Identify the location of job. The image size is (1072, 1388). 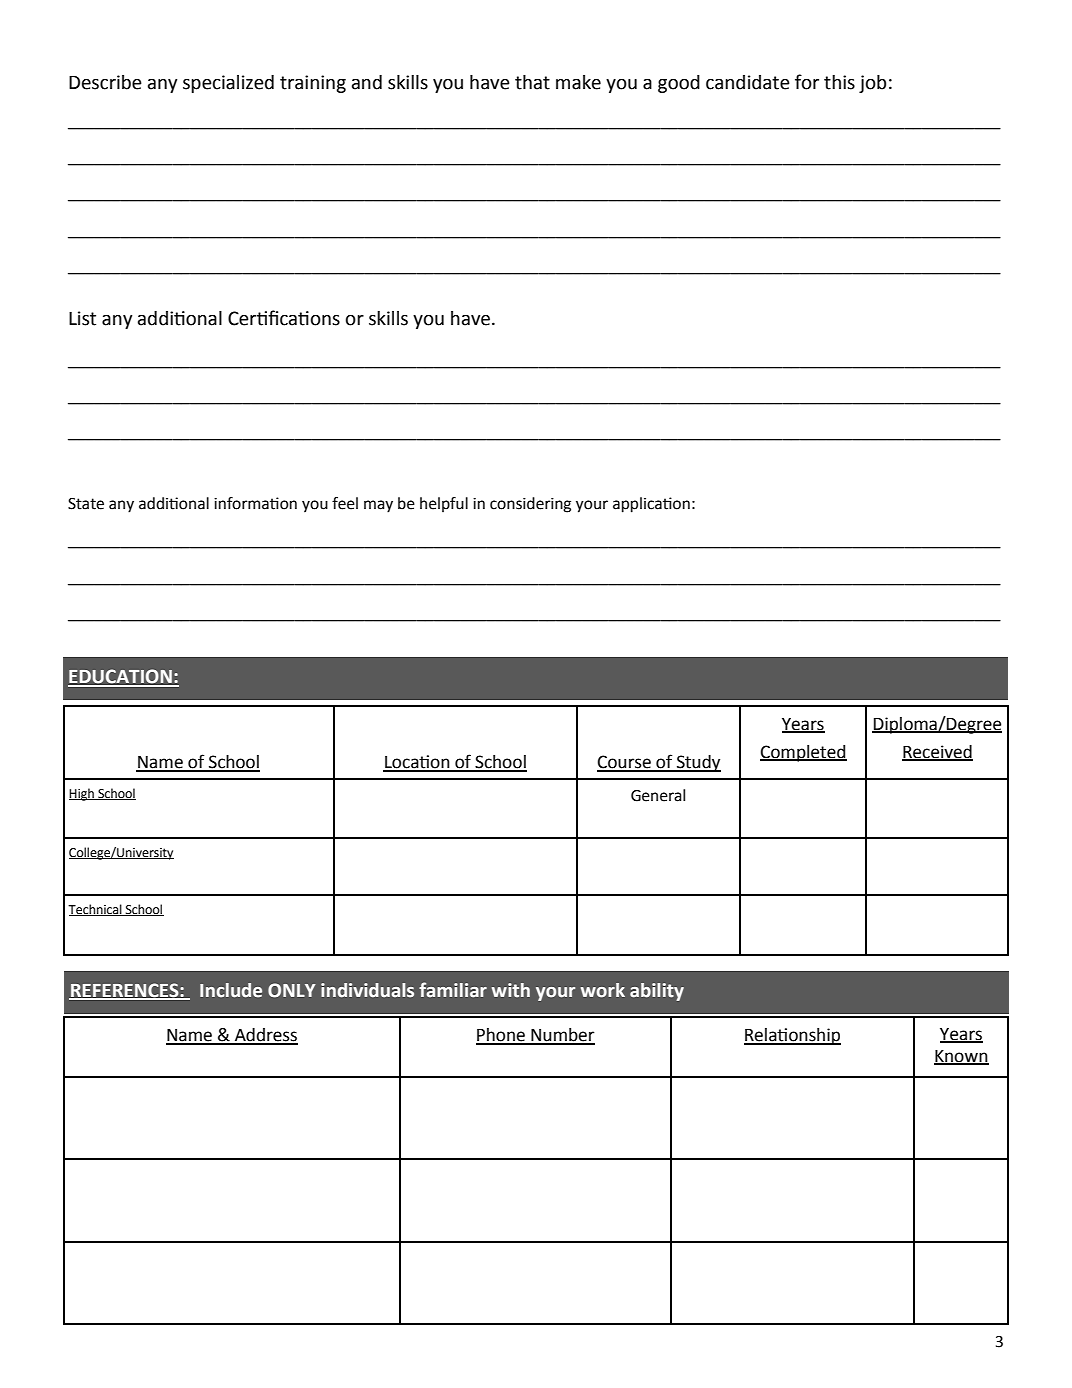
(872, 84).
